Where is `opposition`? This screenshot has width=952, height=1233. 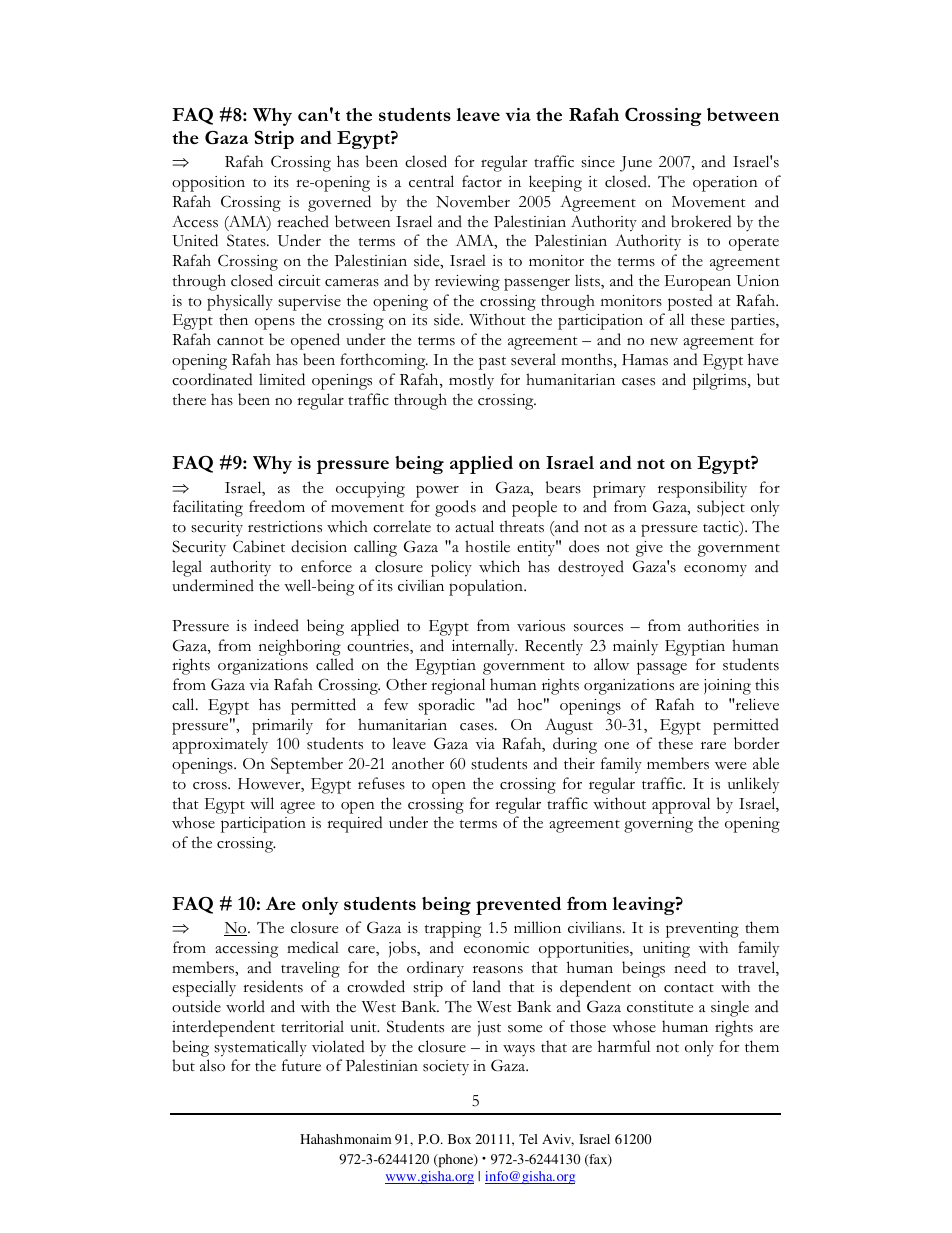
opposition is located at coordinates (208, 184).
